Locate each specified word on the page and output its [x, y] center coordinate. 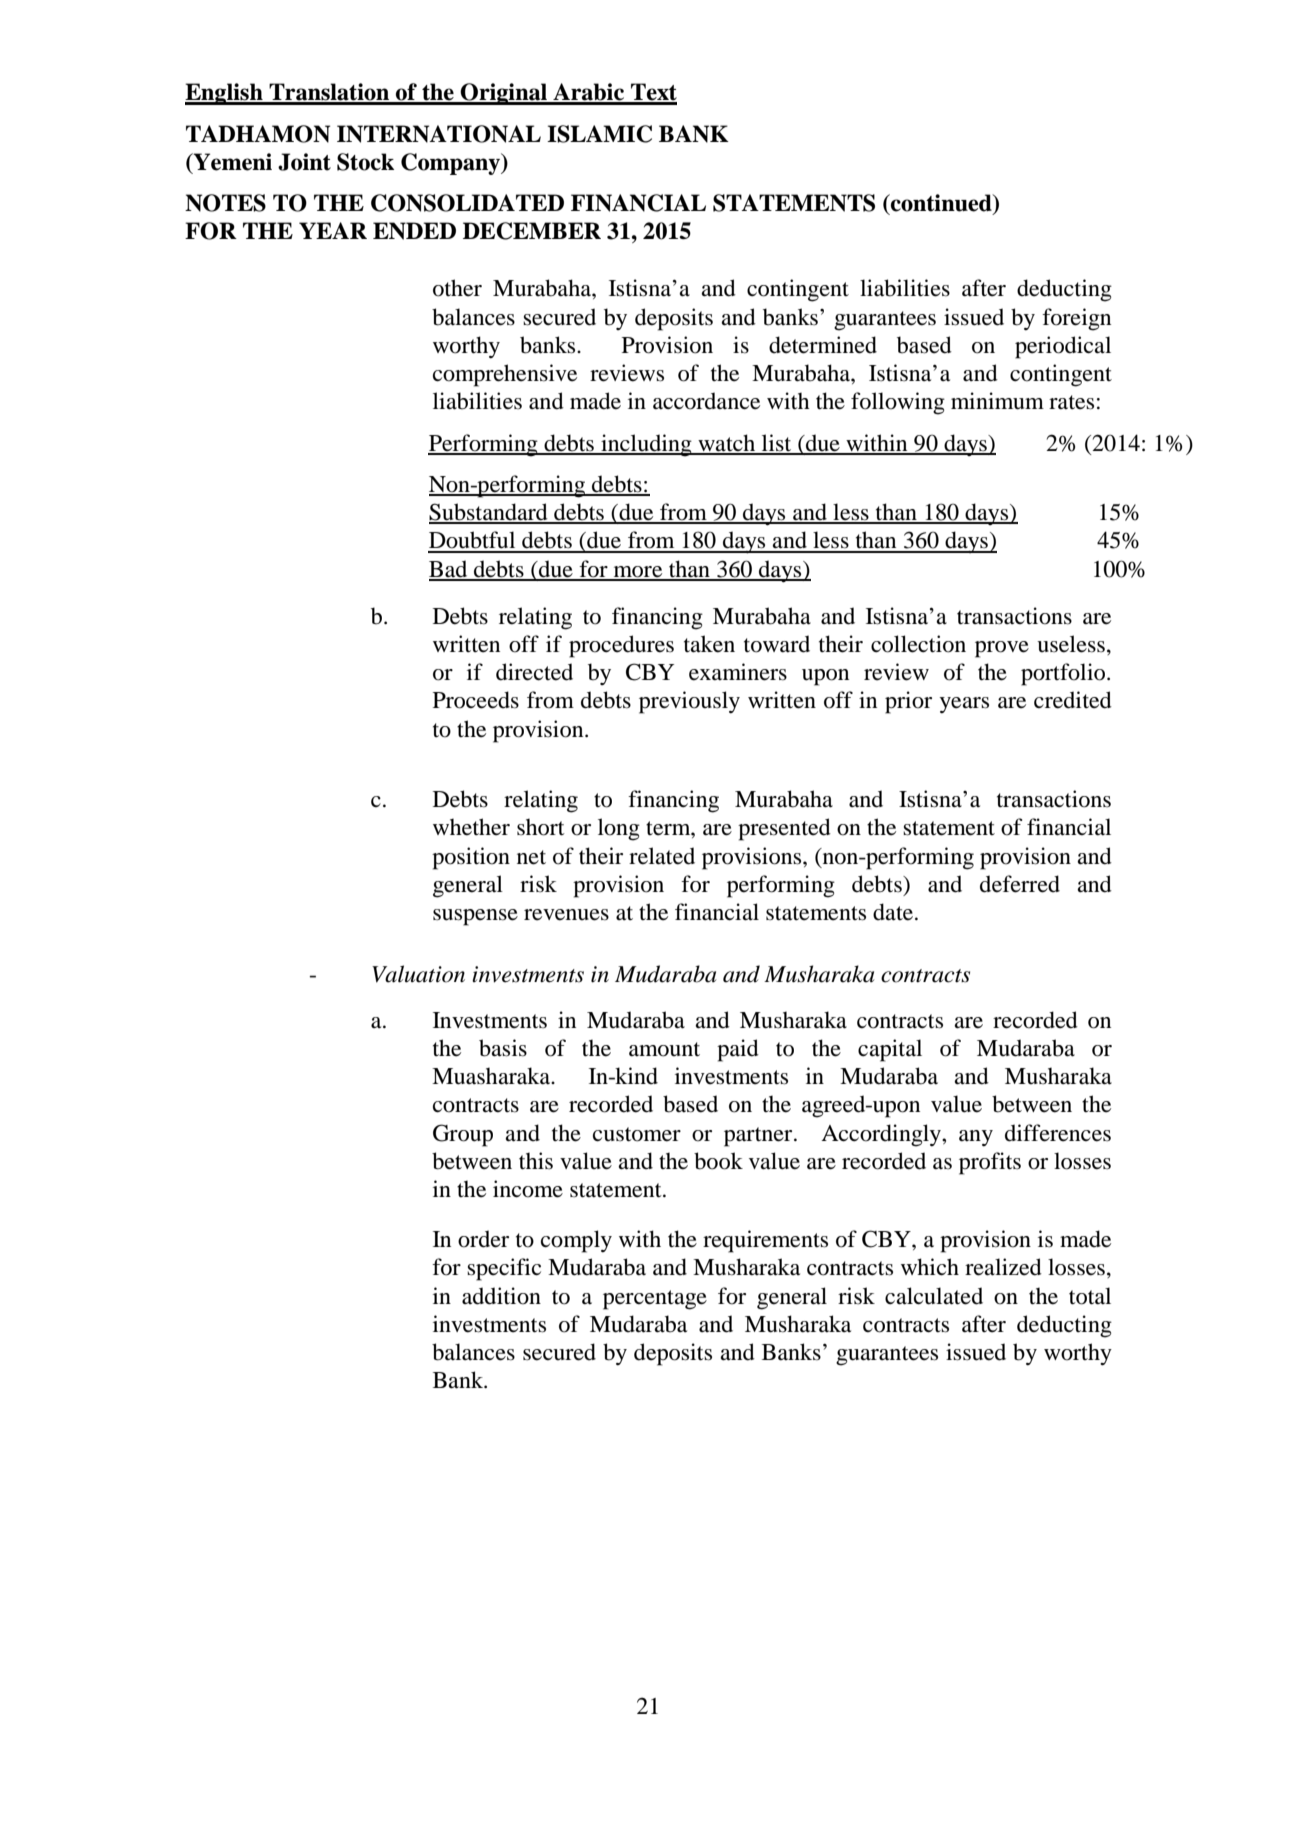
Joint [304, 162]
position [471, 858]
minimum [997, 401]
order [483, 1239]
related [662, 856]
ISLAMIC [599, 134]
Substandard [489, 513]
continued [941, 204]
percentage [655, 1300]
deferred [1020, 884]
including [646, 445]
